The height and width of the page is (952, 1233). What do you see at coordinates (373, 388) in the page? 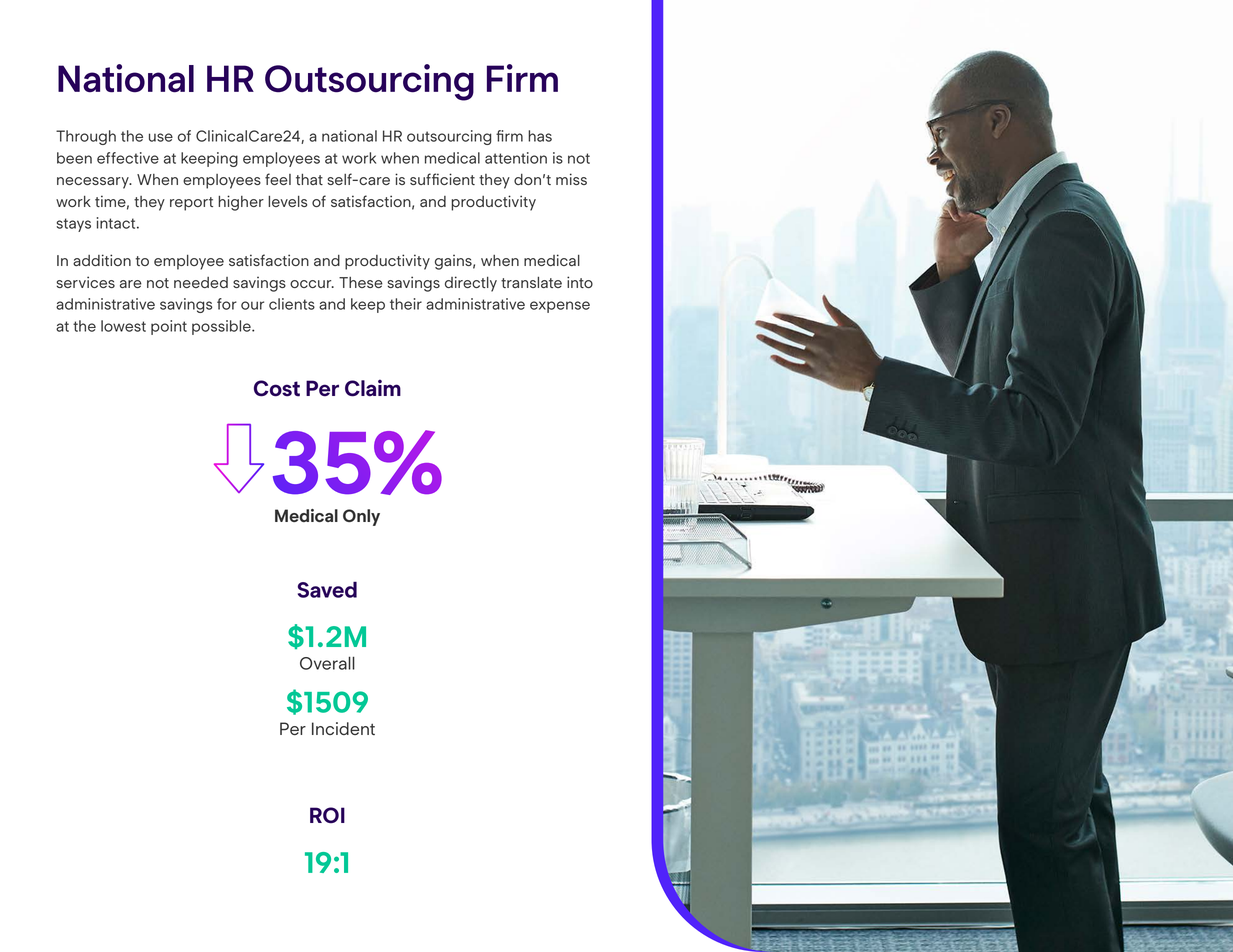
I see `Claim` at bounding box center [373, 388].
